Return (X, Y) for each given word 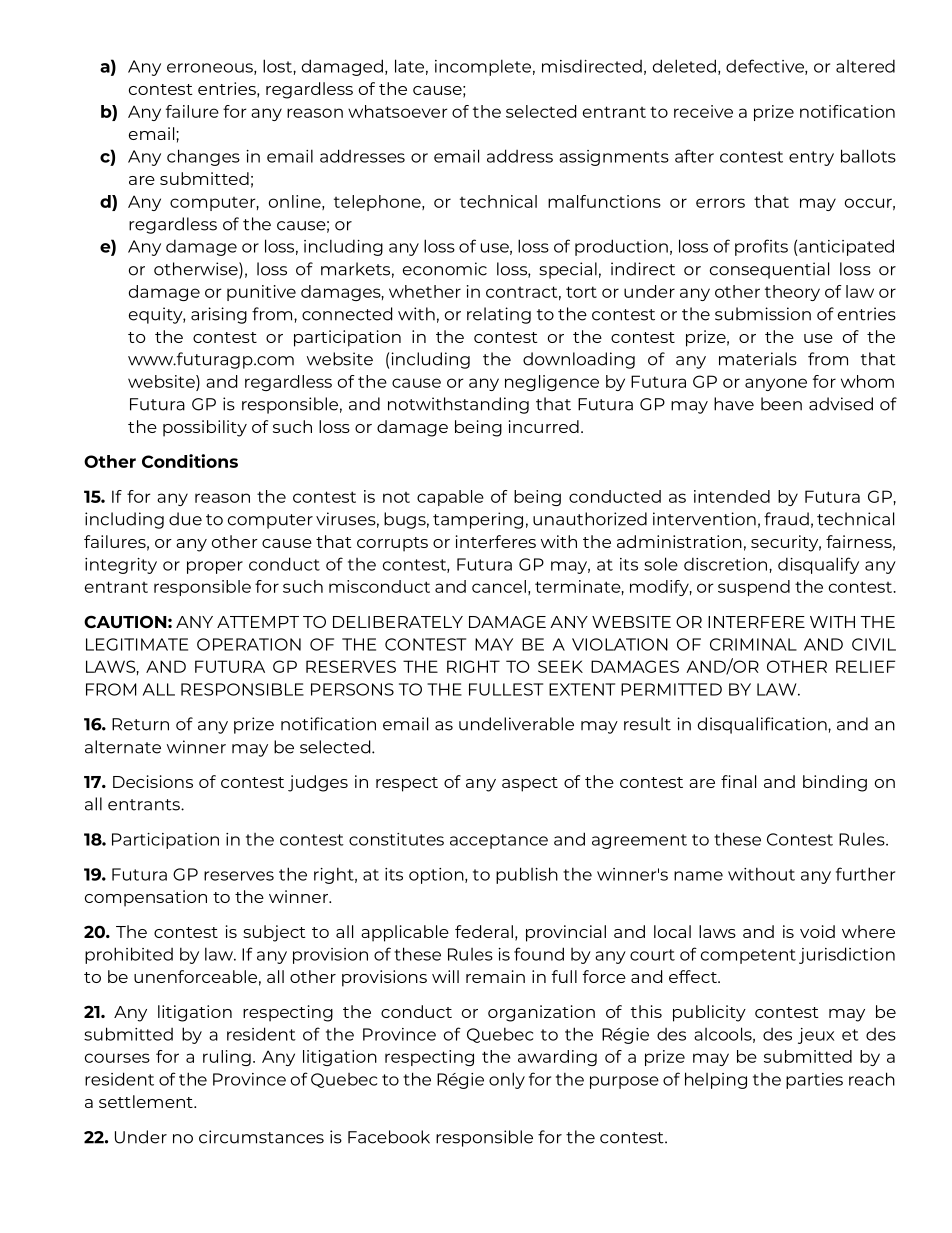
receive (703, 111)
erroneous (211, 69)
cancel (499, 586)
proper (215, 567)
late (409, 66)
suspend (754, 588)
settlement (147, 1101)
